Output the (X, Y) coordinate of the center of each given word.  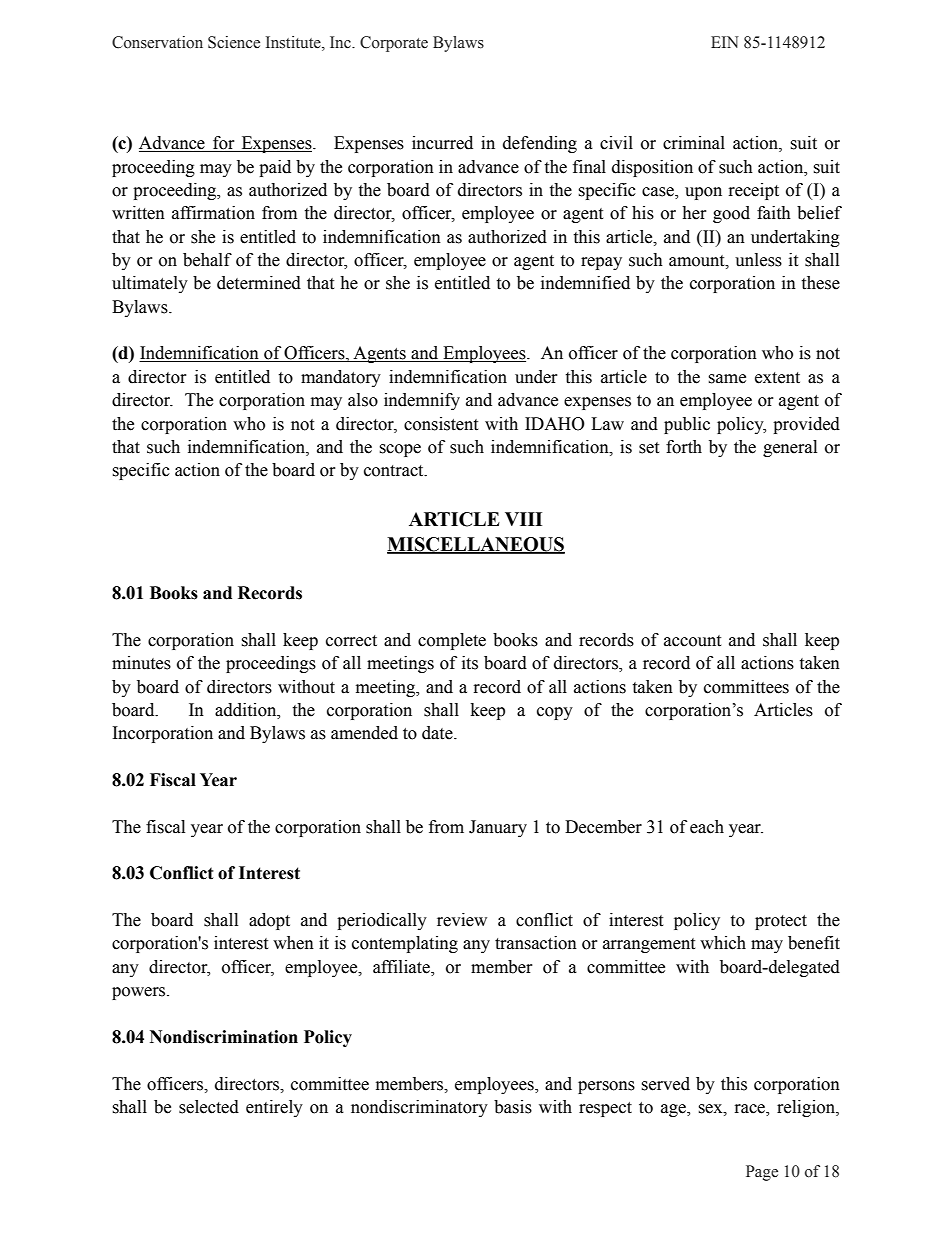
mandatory (341, 378)
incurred (442, 143)
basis (513, 1107)
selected (209, 1107)
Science (234, 42)
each (707, 827)
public (687, 425)
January (498, 828)
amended (364, 733)
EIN (725, 42)
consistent (441, 424)
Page (762, 1173)
